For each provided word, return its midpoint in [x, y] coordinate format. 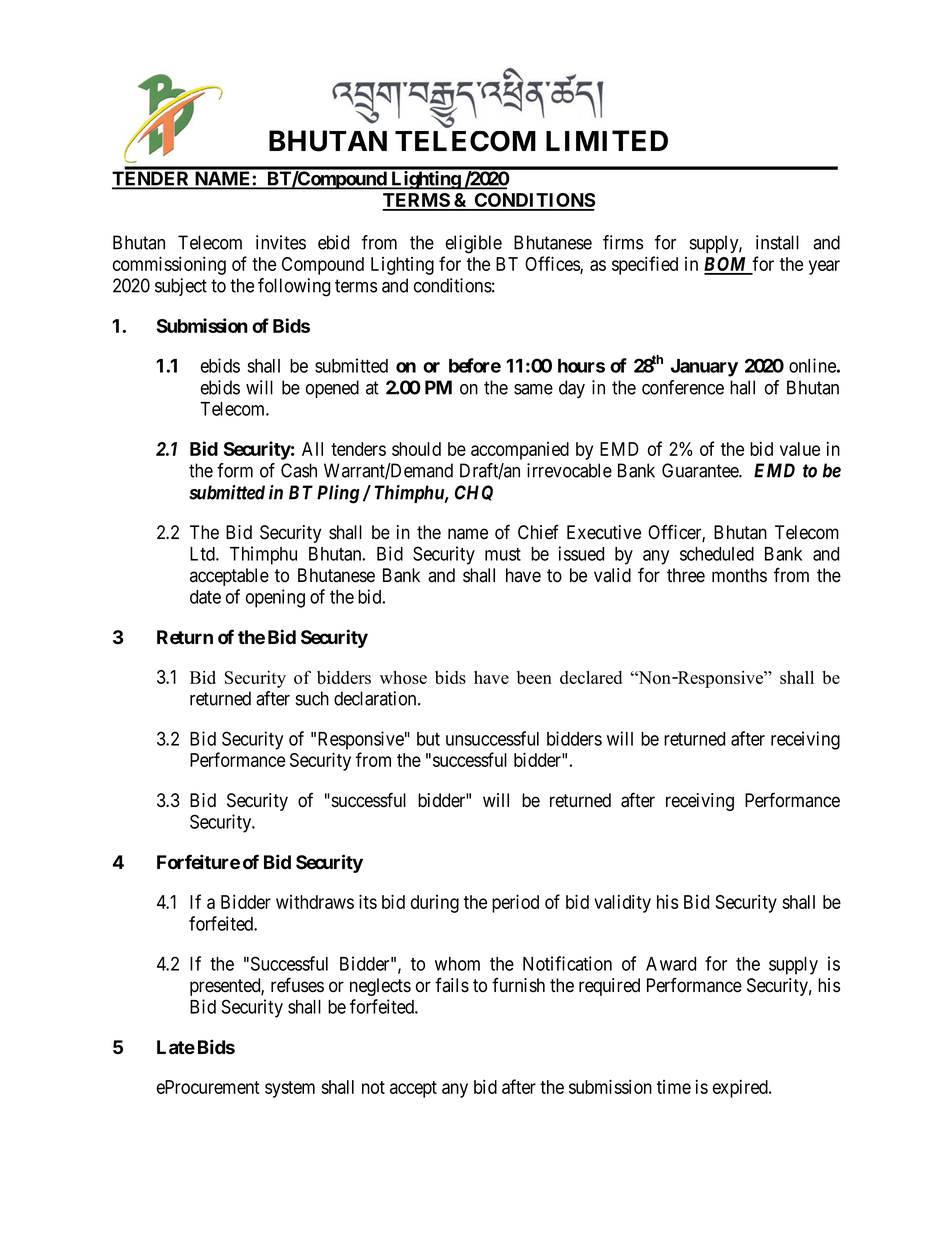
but [428, 739]
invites [281, 242]
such [312, 698]
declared [591, 677]
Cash [299, 470]
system [290, 1089]
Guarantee [701, 470]
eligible [474, 244]
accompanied [520, 451]
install [777, 242]
